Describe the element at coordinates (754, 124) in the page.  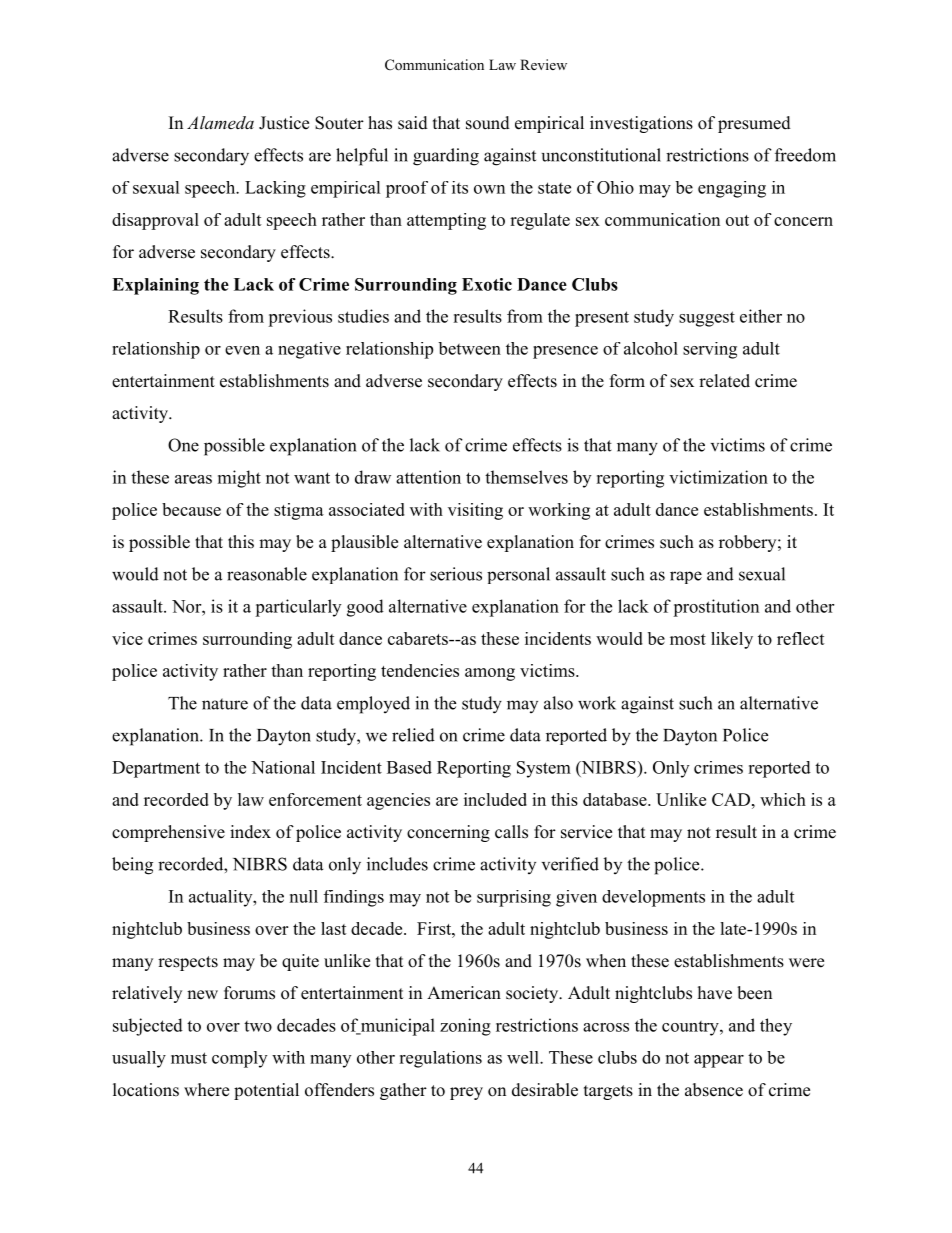
I see `presumed` at that location.
